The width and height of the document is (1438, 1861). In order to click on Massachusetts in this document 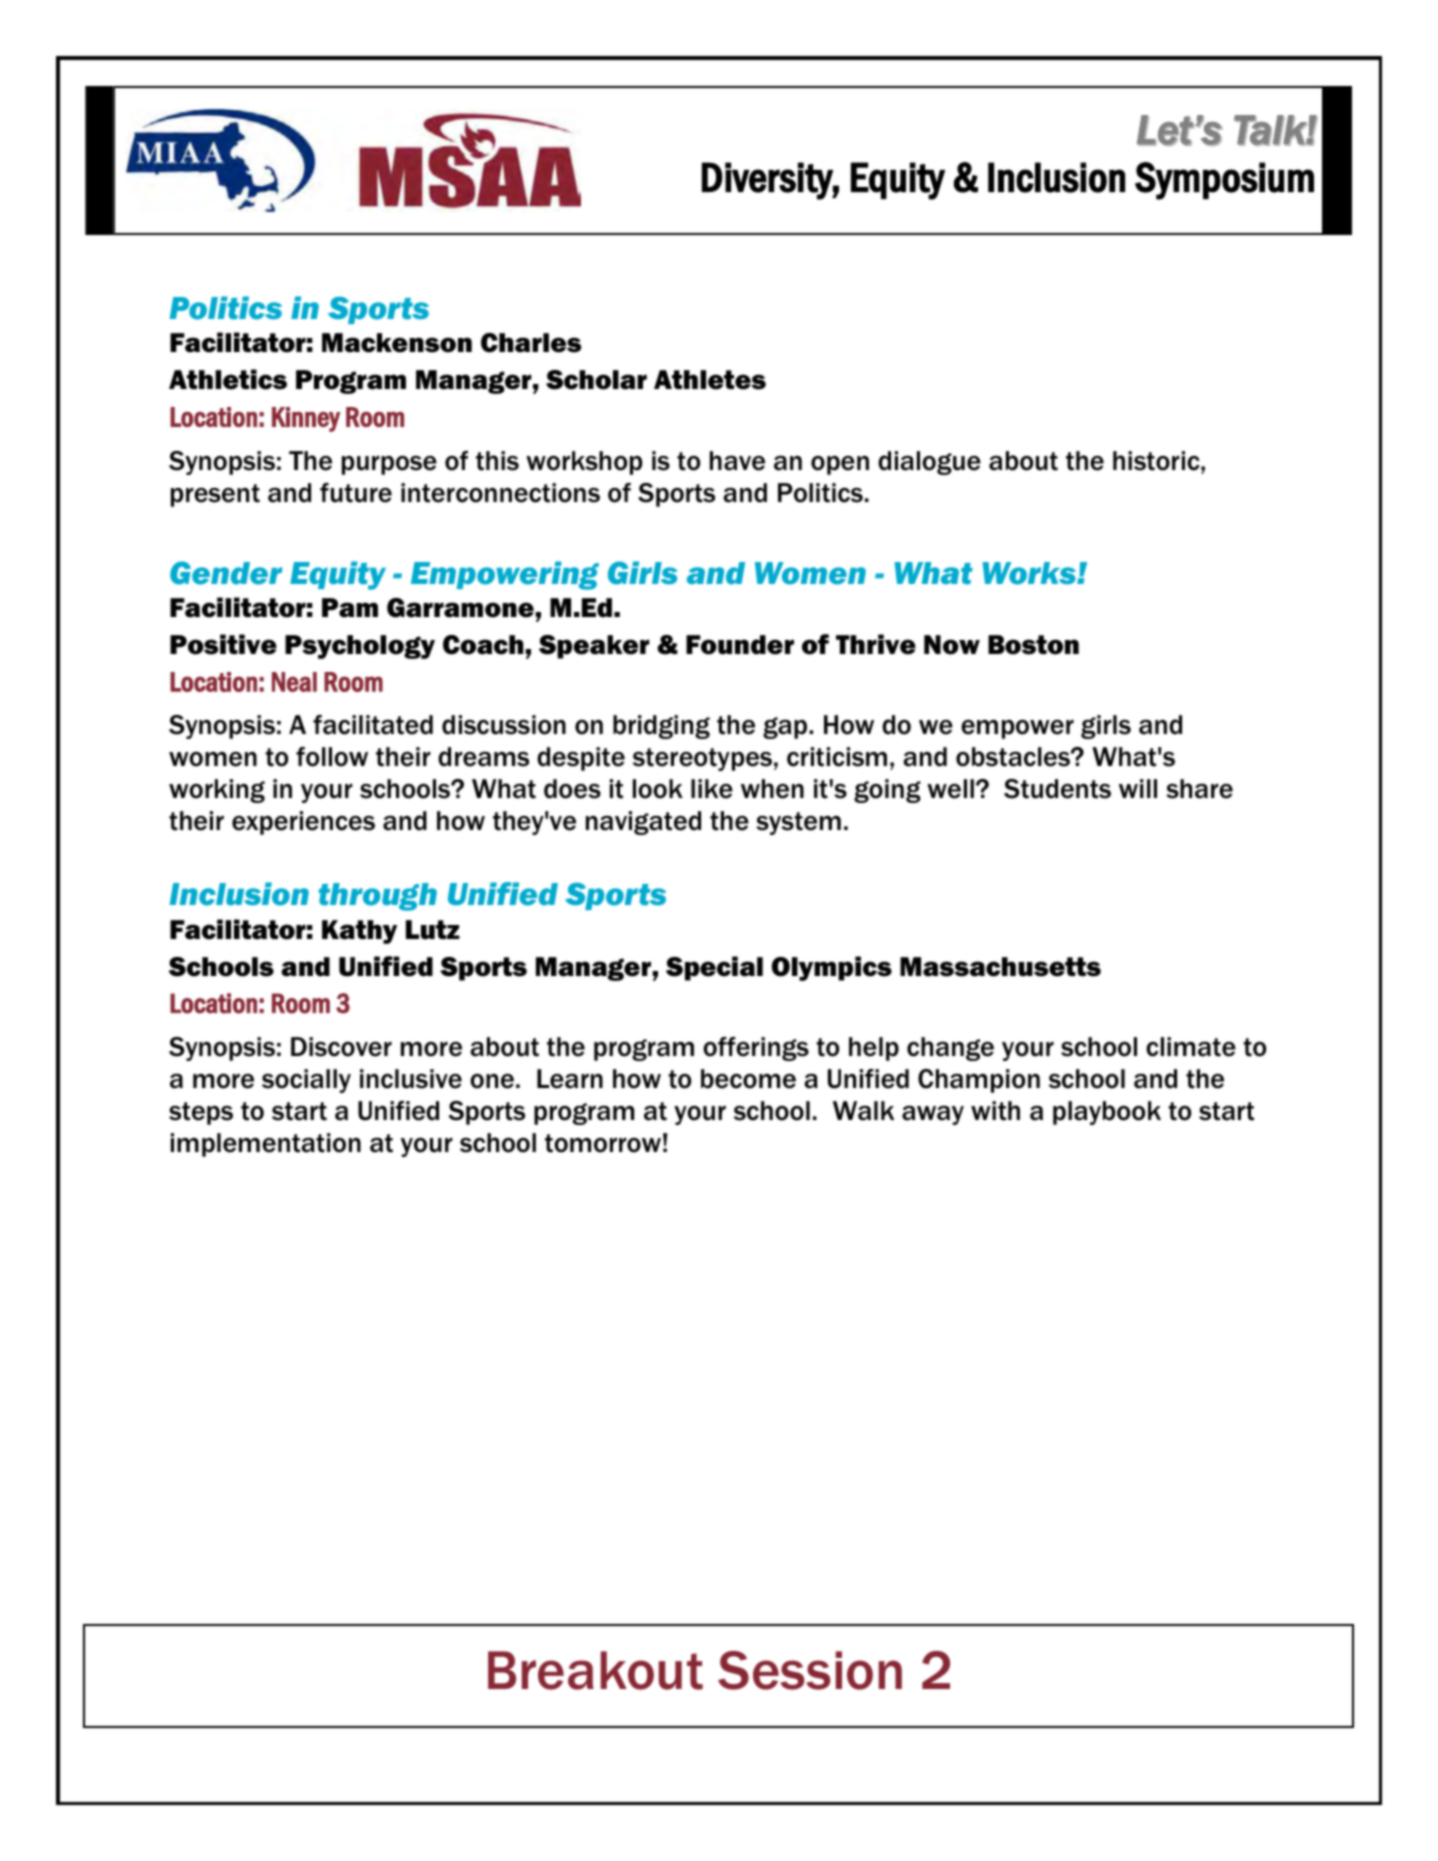, I will do `click(1000, 967)`.
